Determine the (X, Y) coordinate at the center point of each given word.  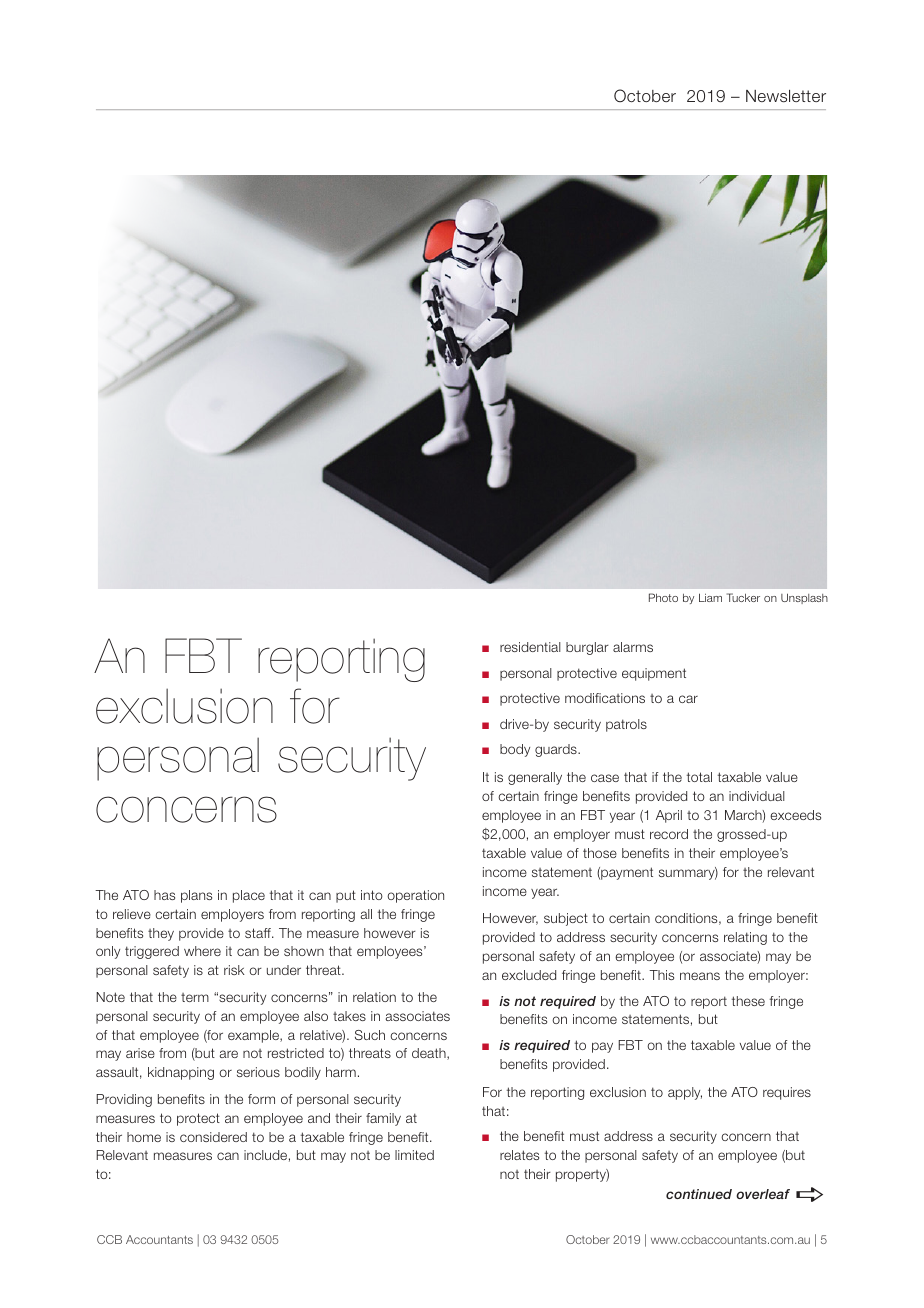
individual (757, 796)
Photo (663, 597)
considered (213, 1137)
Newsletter (786, 96)
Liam (710, 597)
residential (530, 647)
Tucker (743, 597)
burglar (587, 648)
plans (196, 896)
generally (535, 778)
